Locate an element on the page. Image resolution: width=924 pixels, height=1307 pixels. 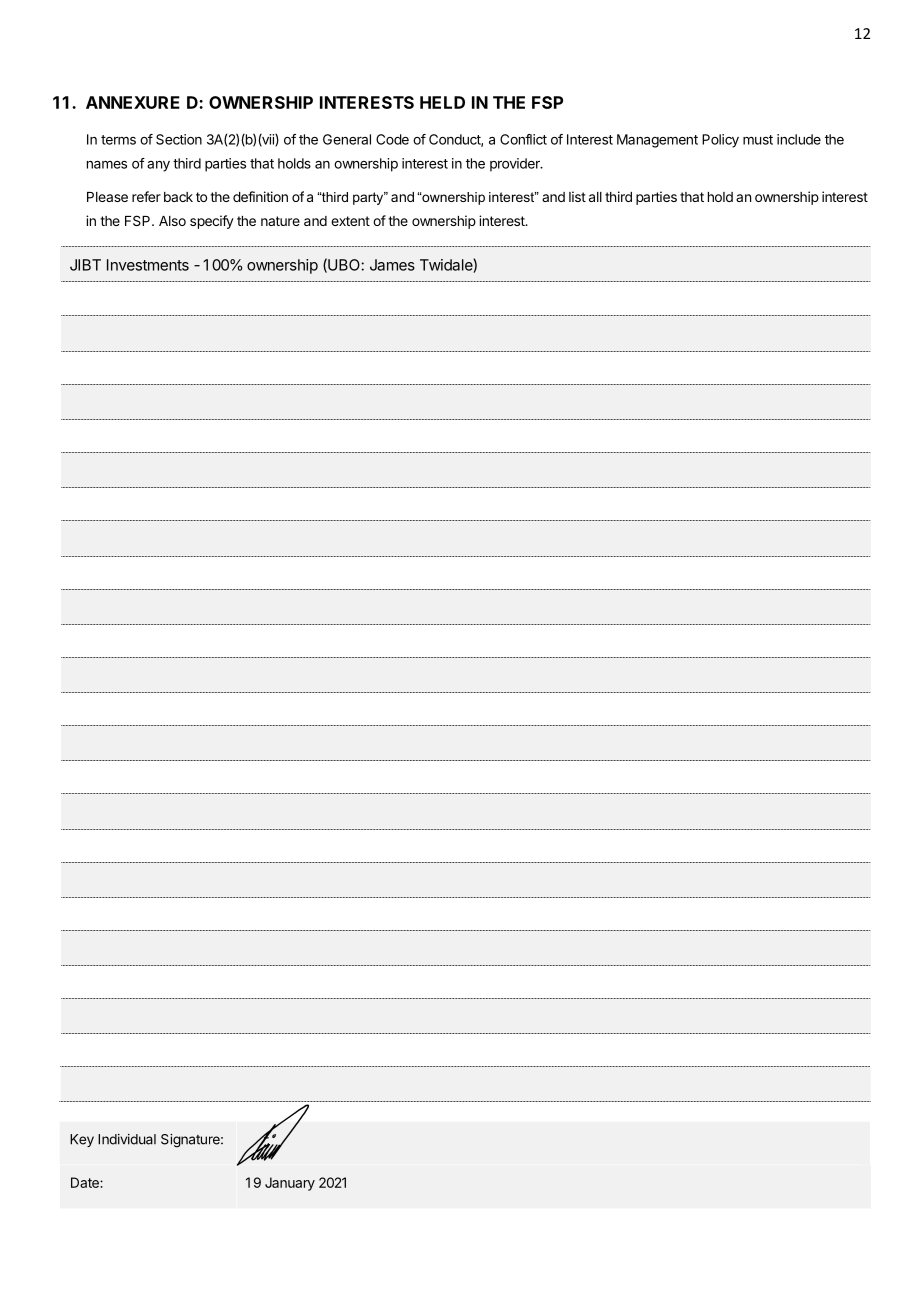
Investments is located at coordinates (148, 265).
